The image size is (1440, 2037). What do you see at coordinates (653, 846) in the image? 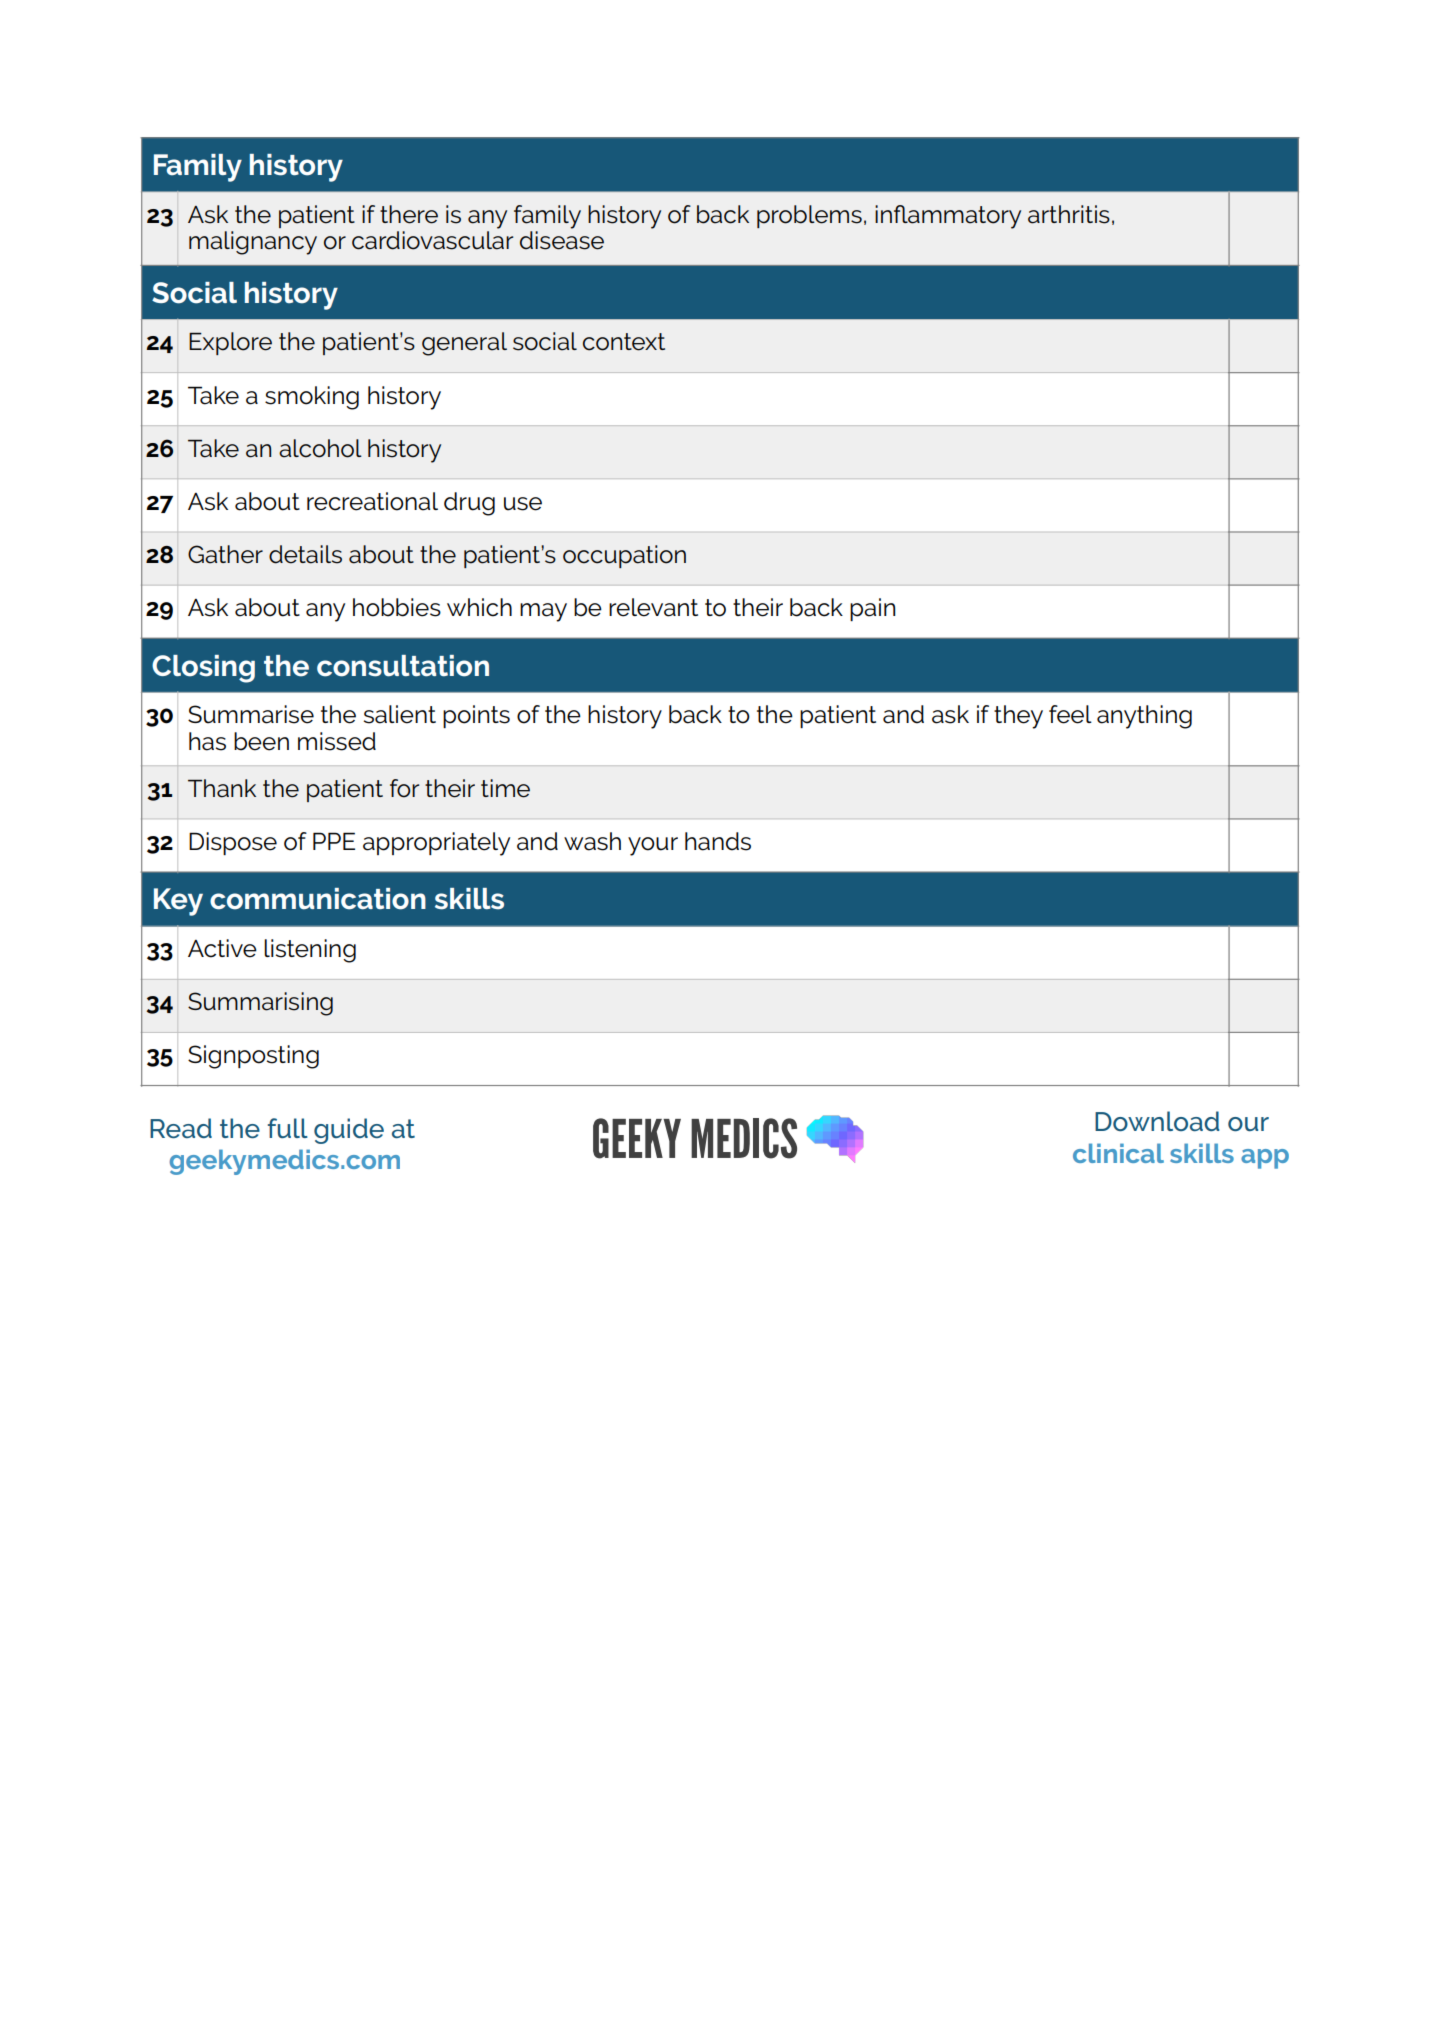
I see `your` at bounding box center [653, 846].
